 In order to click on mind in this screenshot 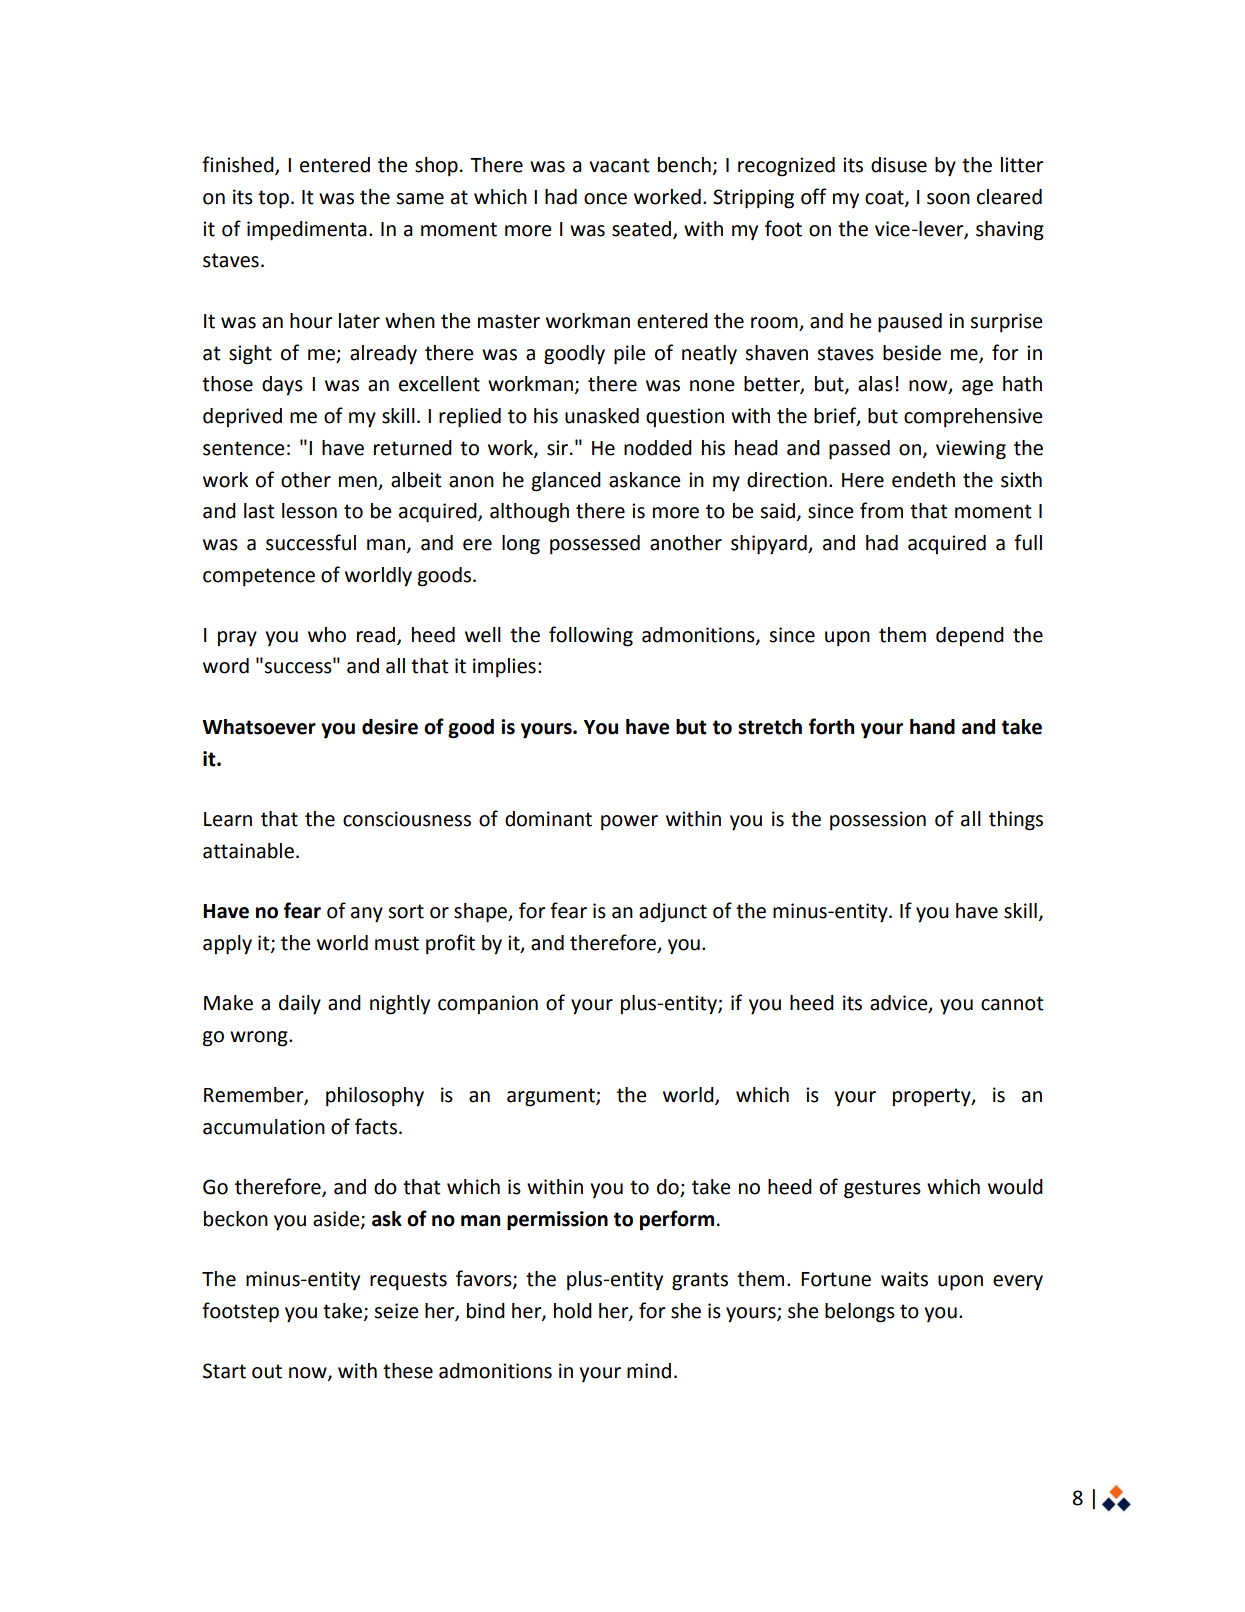, I will do `click(649, 1371)`.
